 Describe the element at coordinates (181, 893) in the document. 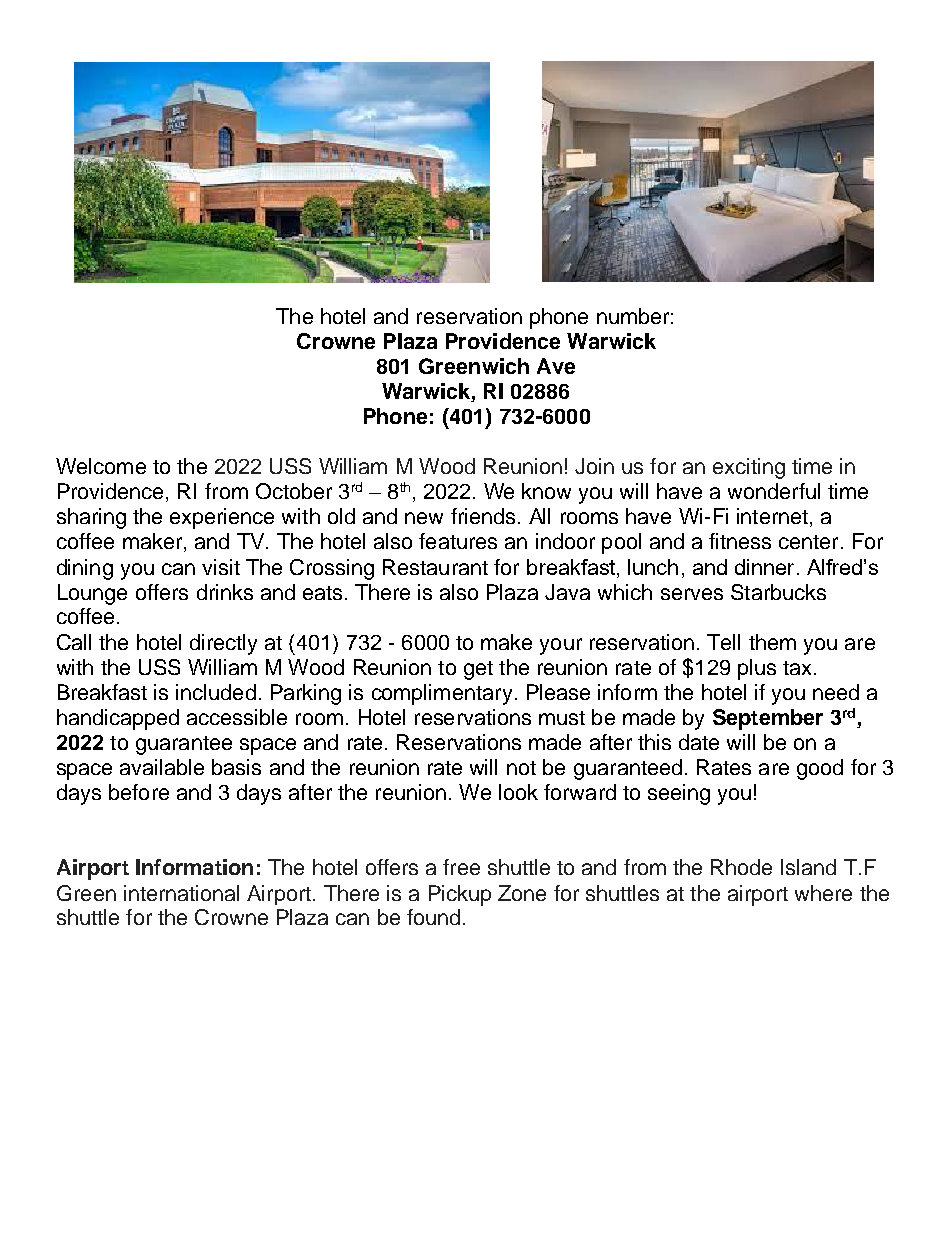

I see `international` at that location.
